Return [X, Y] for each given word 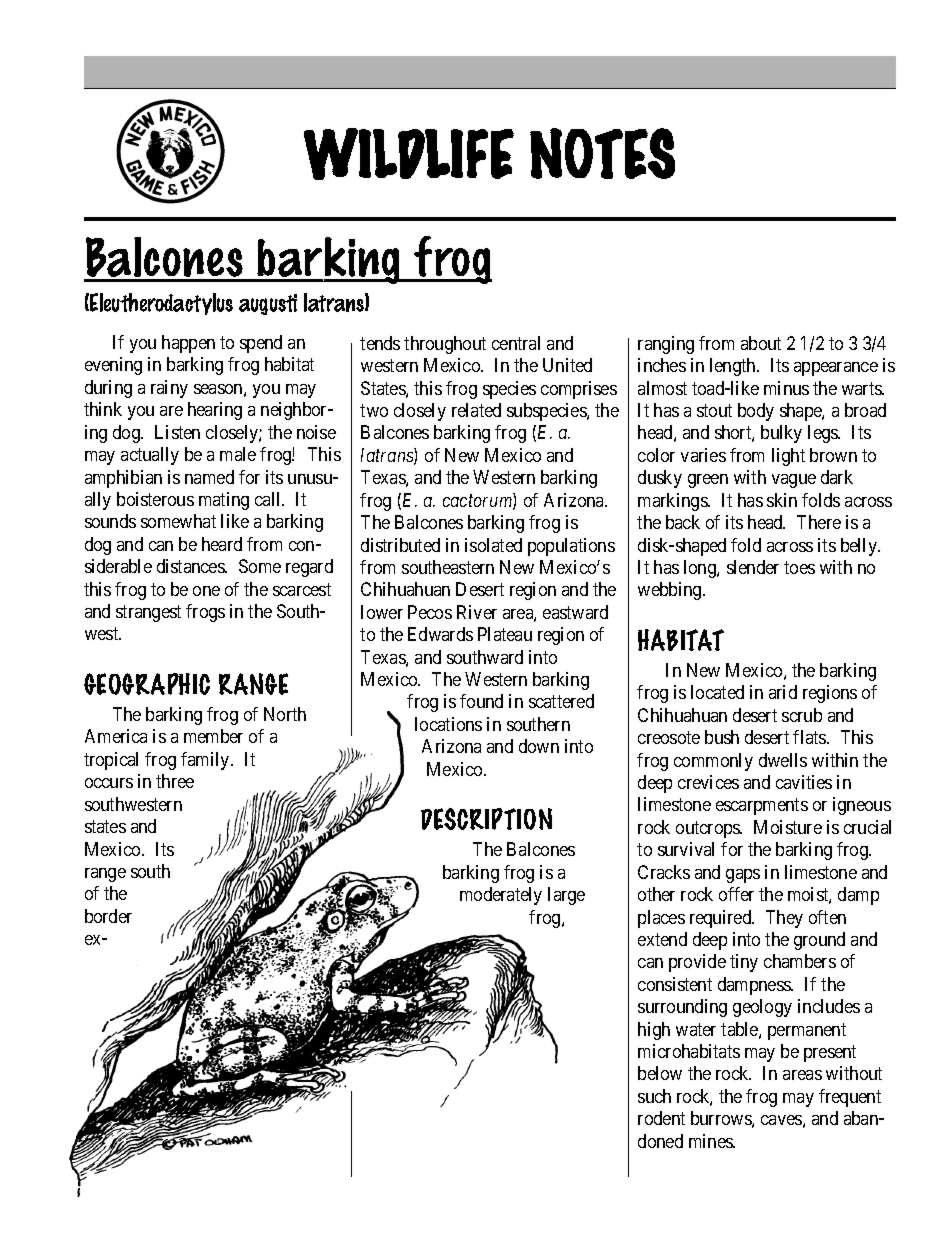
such [654, 1096]
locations [448, 724]
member [213, 736]
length [734, 367]
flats [810, 737]
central [516, 343]
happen [188, 344]
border [108, 916]
